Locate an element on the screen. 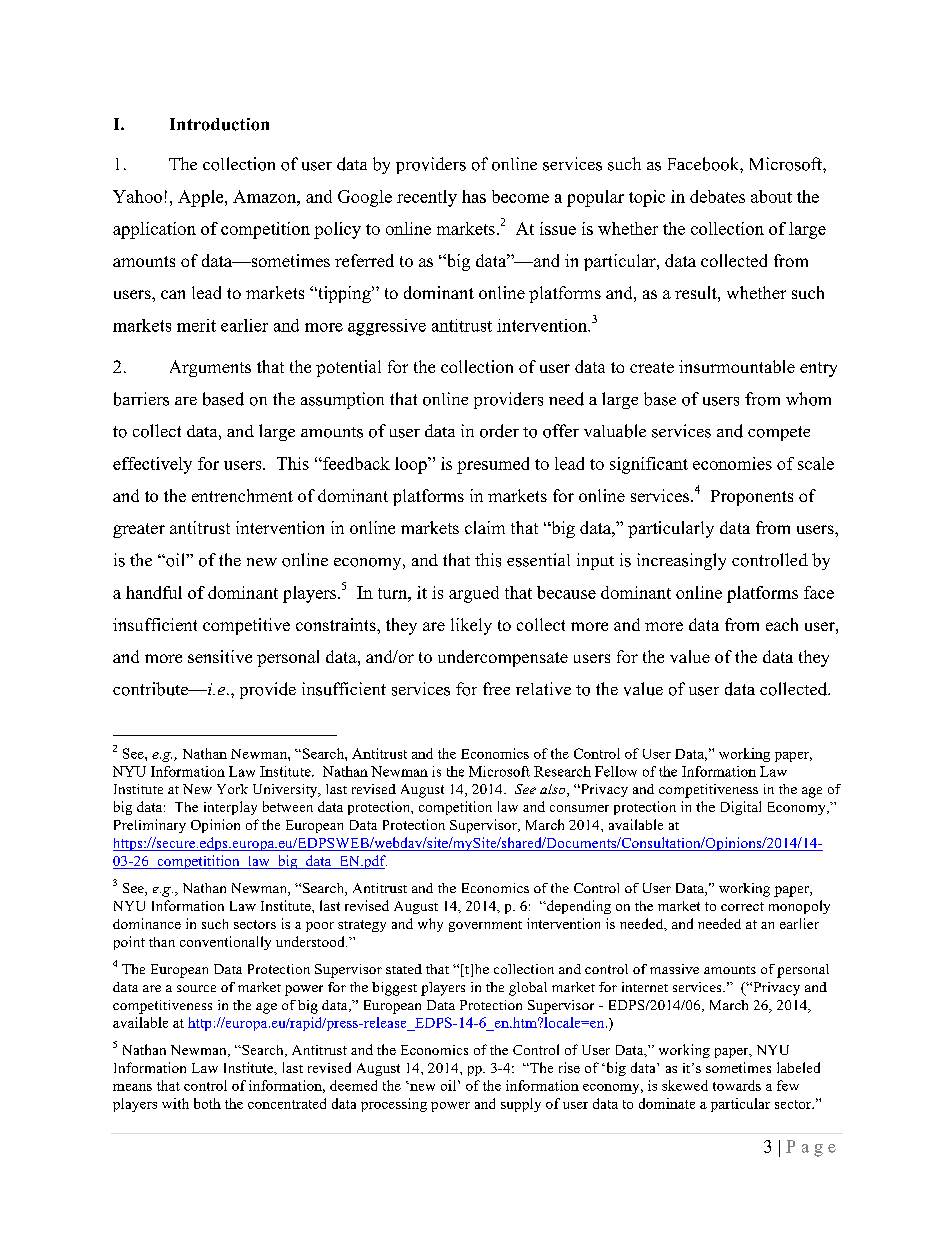  government is located at coordinates (485, 926).
